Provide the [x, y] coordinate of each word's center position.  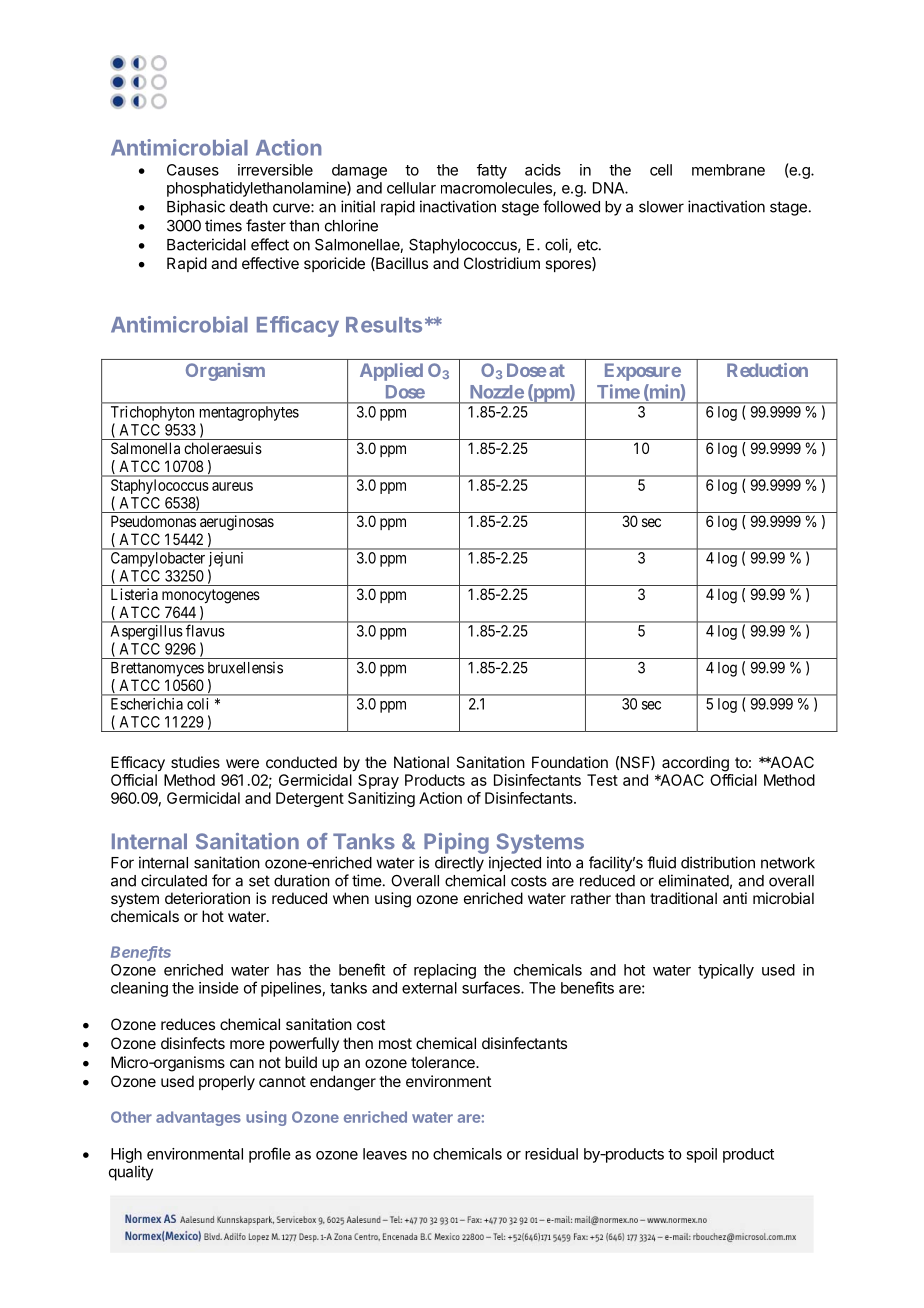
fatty [492, 171]
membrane [728, 170]
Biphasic [196, 208]
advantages [198, 1118]
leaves [385, 1154]
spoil [701, 1155]
